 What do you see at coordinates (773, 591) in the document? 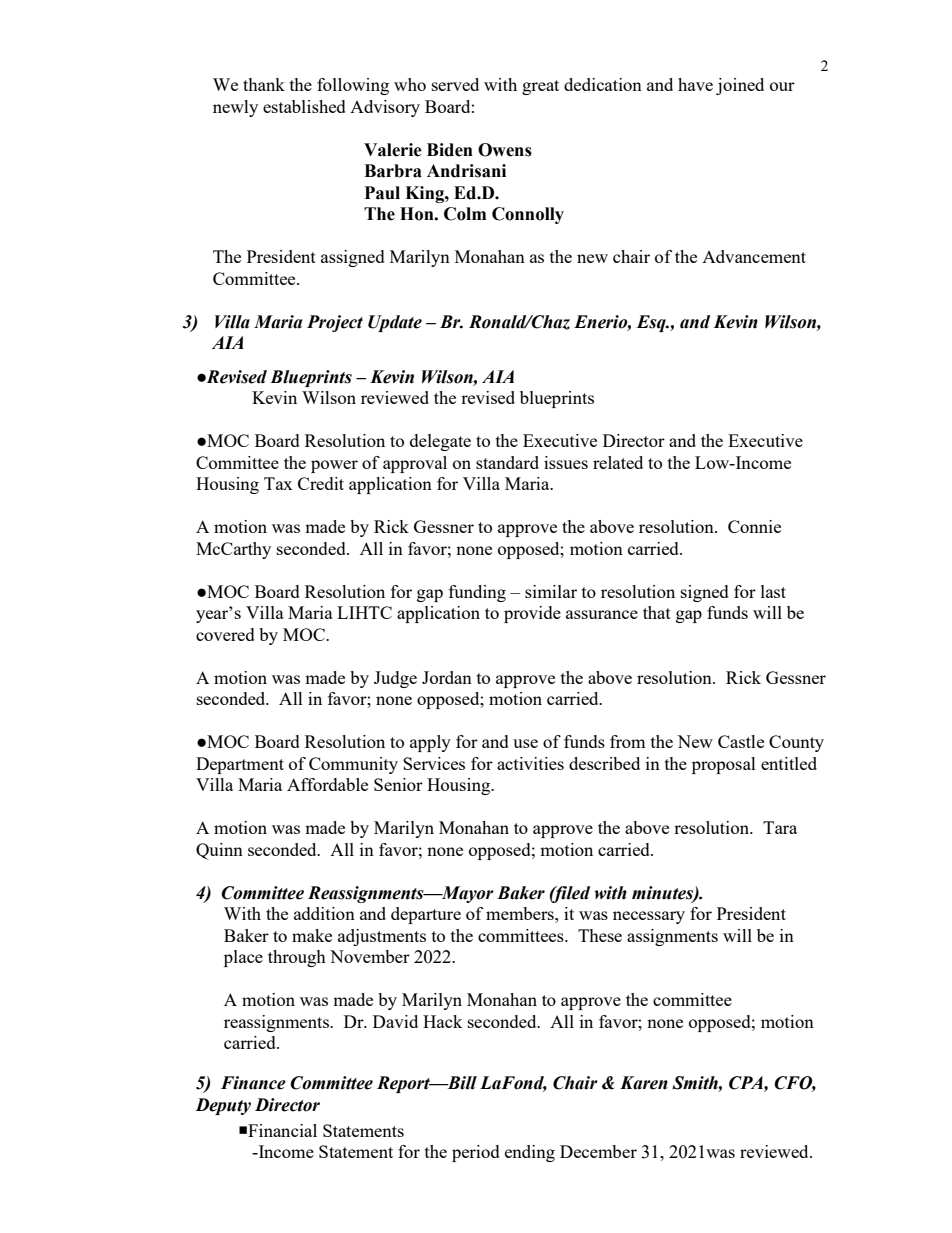
I see `last` at bounding box center [773, 591].
